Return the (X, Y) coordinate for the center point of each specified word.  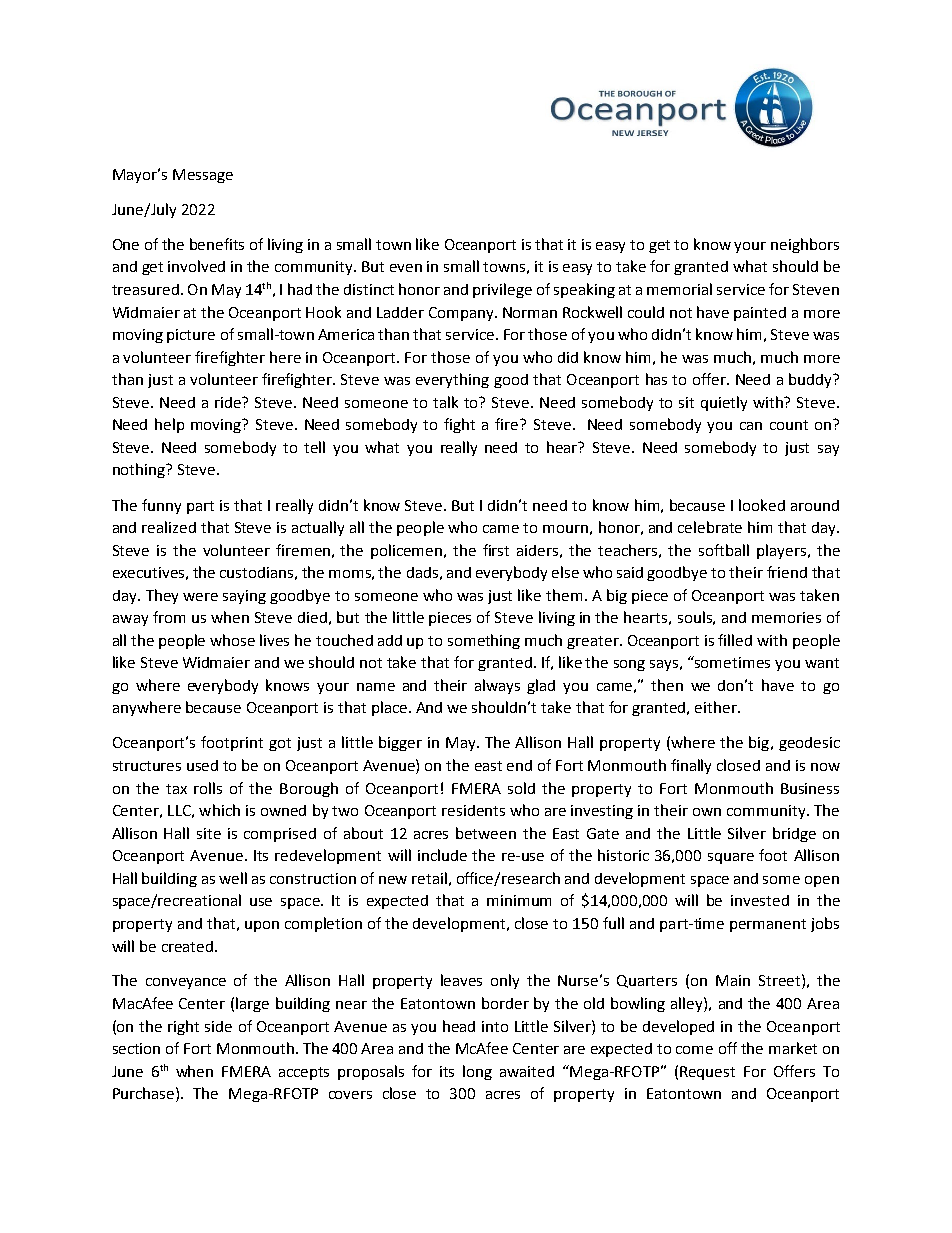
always (497, 686)
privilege (502, 290)
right (183, 1027)
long (477, 1072)
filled (735, 640)
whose (232, 640)
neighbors (805, 245)
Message (203, 176)
